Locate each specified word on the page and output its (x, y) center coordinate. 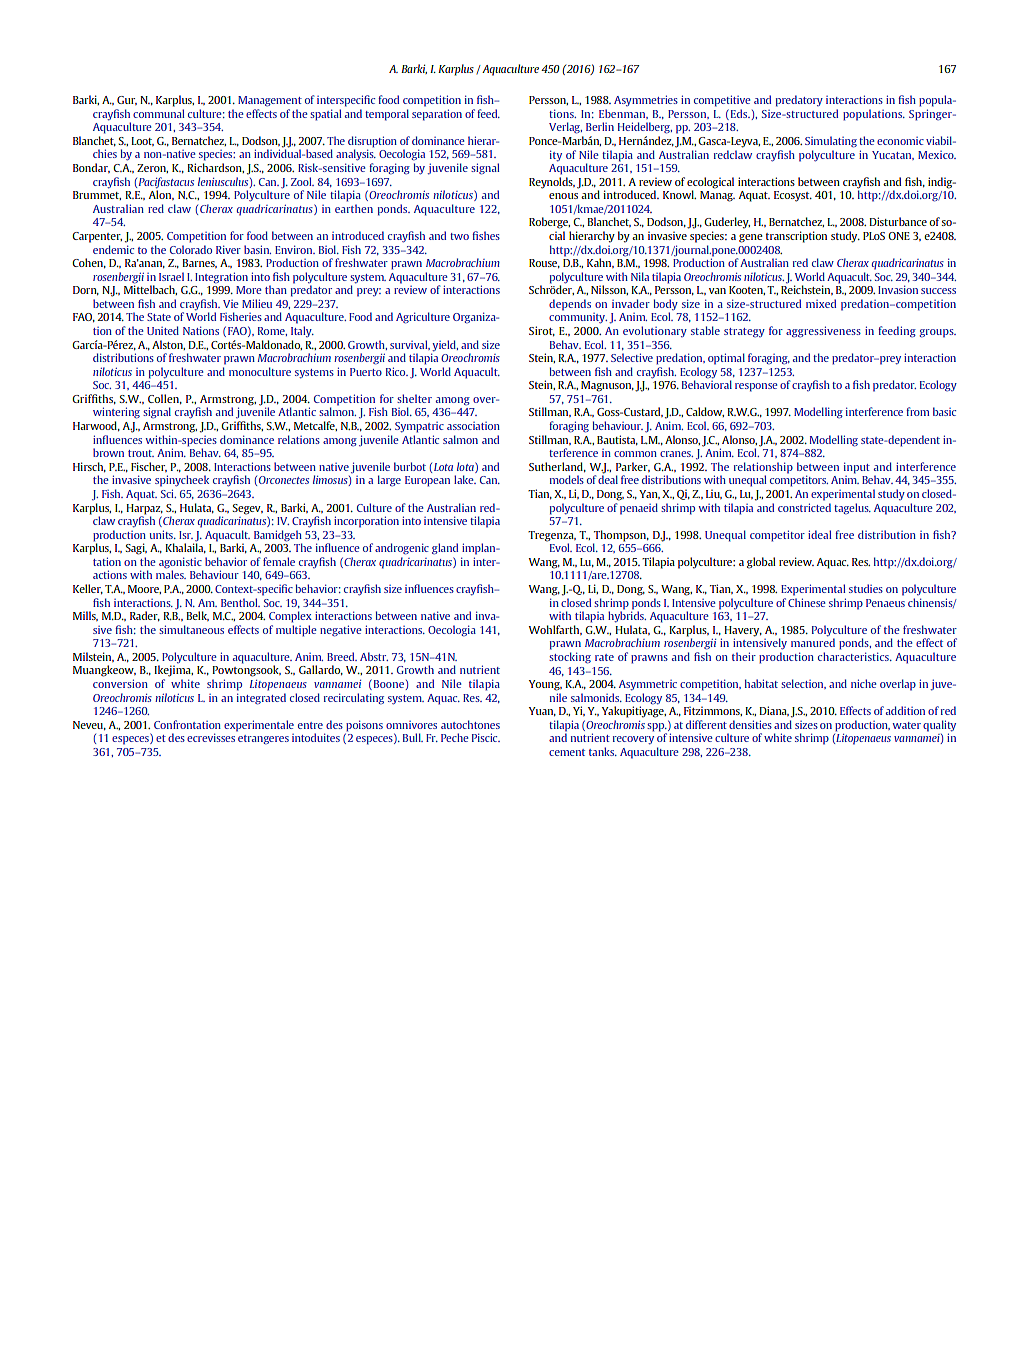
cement (567, 752)
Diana (774, 711)
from (917, 411)
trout (141, 453)
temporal (387, 115)
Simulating (831, 142)
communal (158, 113)
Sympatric (419, 427)
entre (310, 725)
